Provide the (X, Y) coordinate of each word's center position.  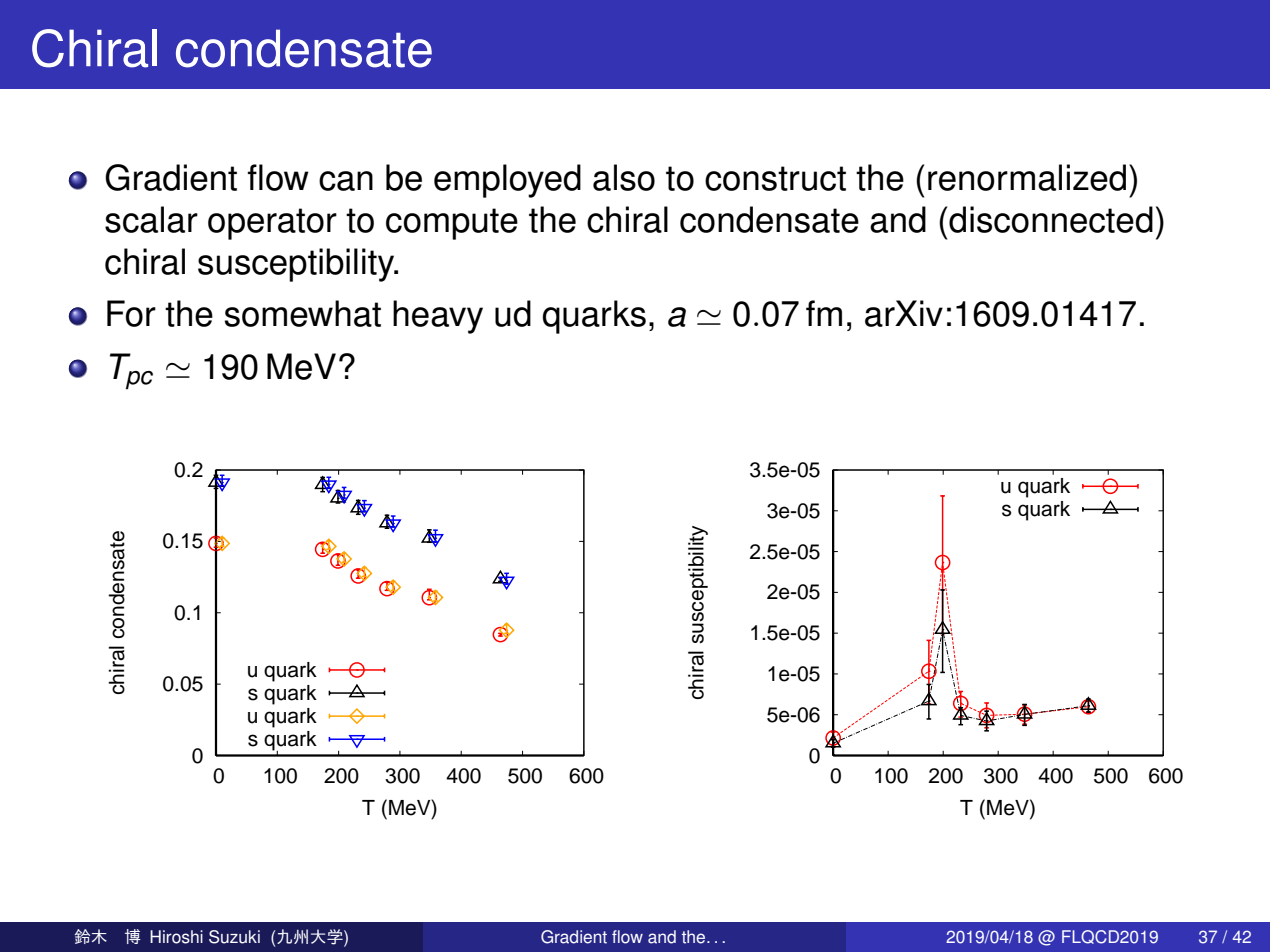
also (624, 177)
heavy (438, 317)
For (131, 313)
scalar (151, 219)
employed (507, 181)
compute (452, 224)
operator (272, 224)
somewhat (303, 313)
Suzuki (234, 937)
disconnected (1051, 219)
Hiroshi (176, 937)
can (346, 181)
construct (775, 178)
